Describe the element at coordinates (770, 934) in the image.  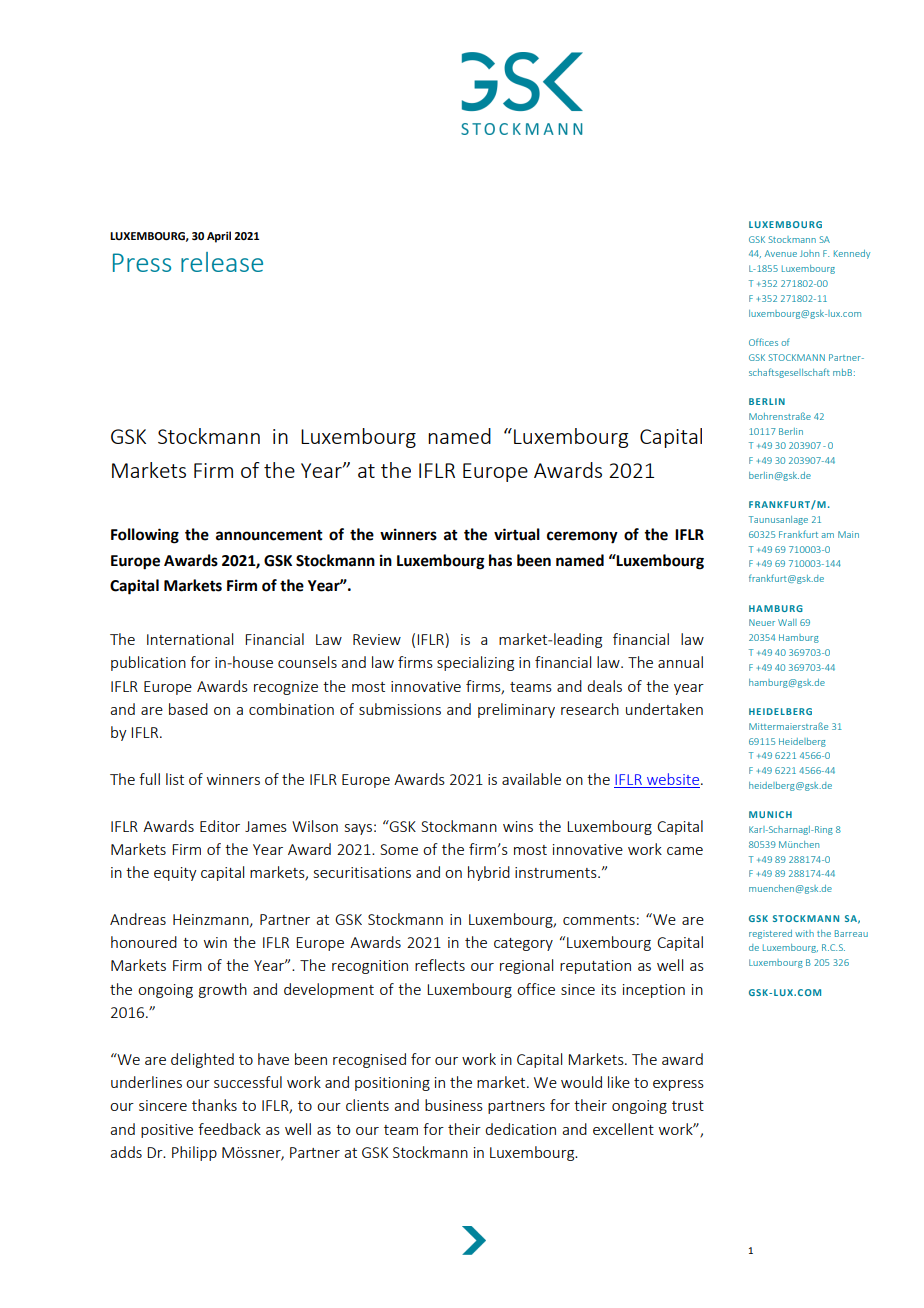
I see `registered` at that location.
